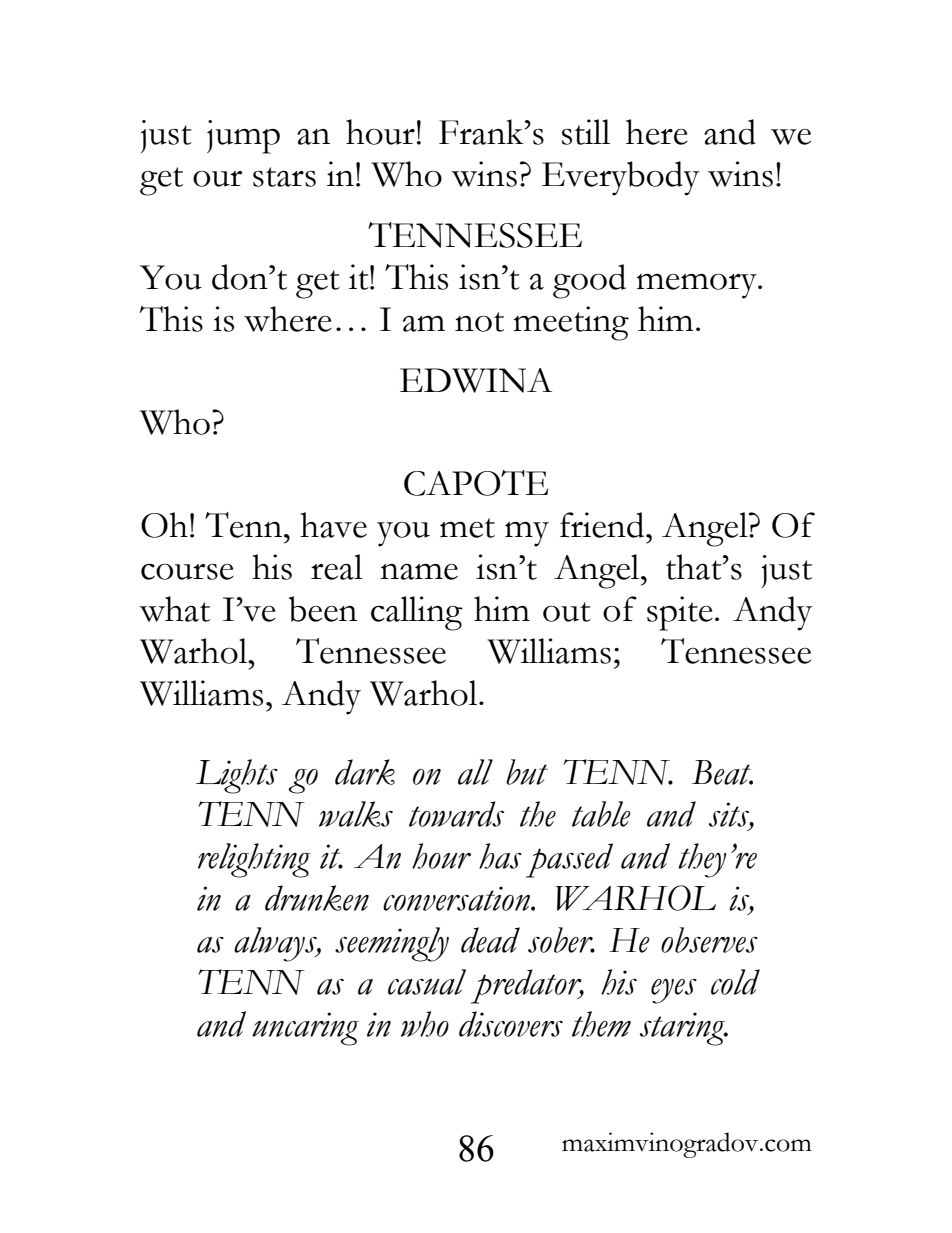  What do you see at coordinates (621, 178) in the document?
I see `Everybody` at bounding box center [621, 178].
